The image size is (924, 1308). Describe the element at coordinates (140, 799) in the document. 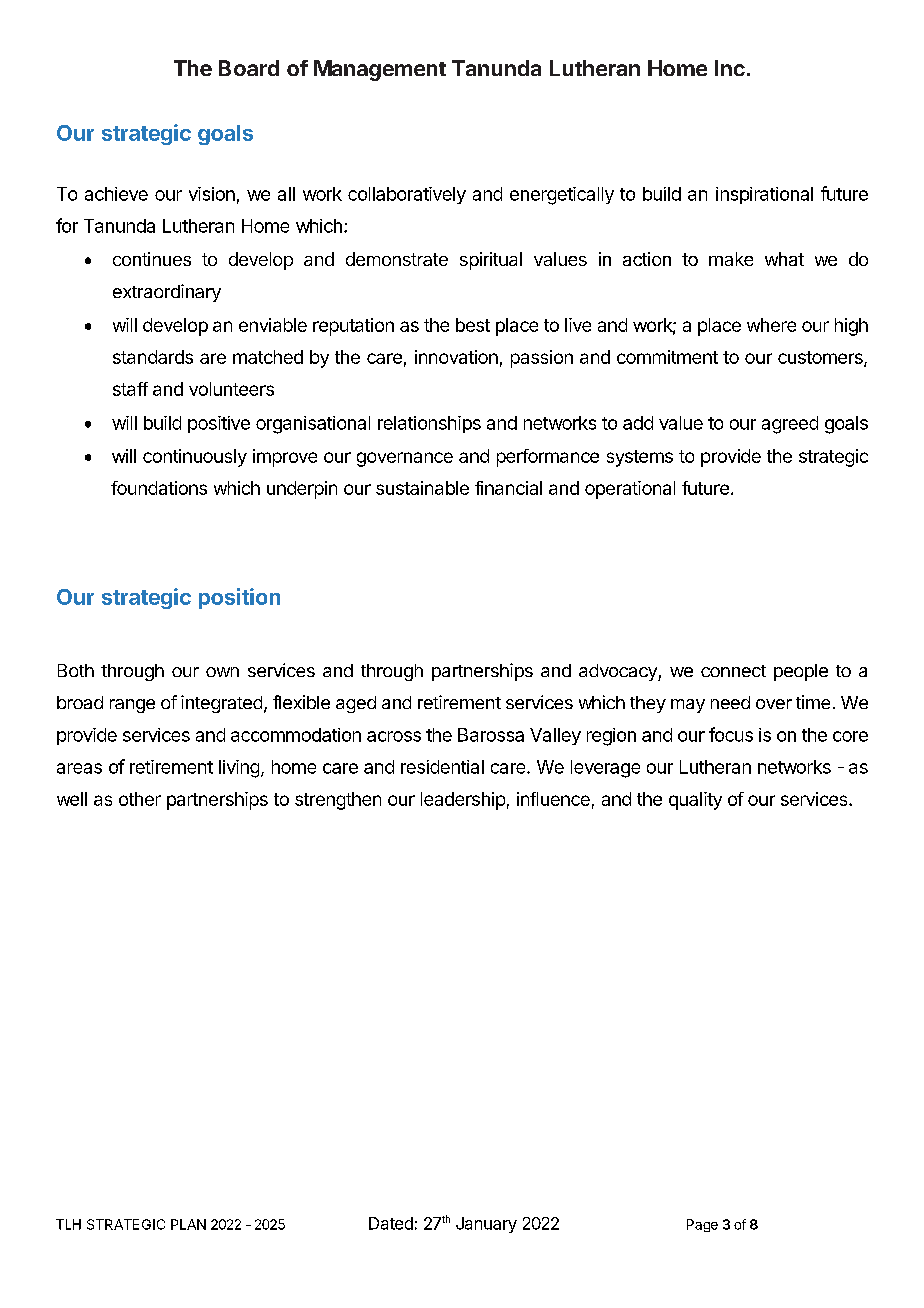

I see `other` at that location.
